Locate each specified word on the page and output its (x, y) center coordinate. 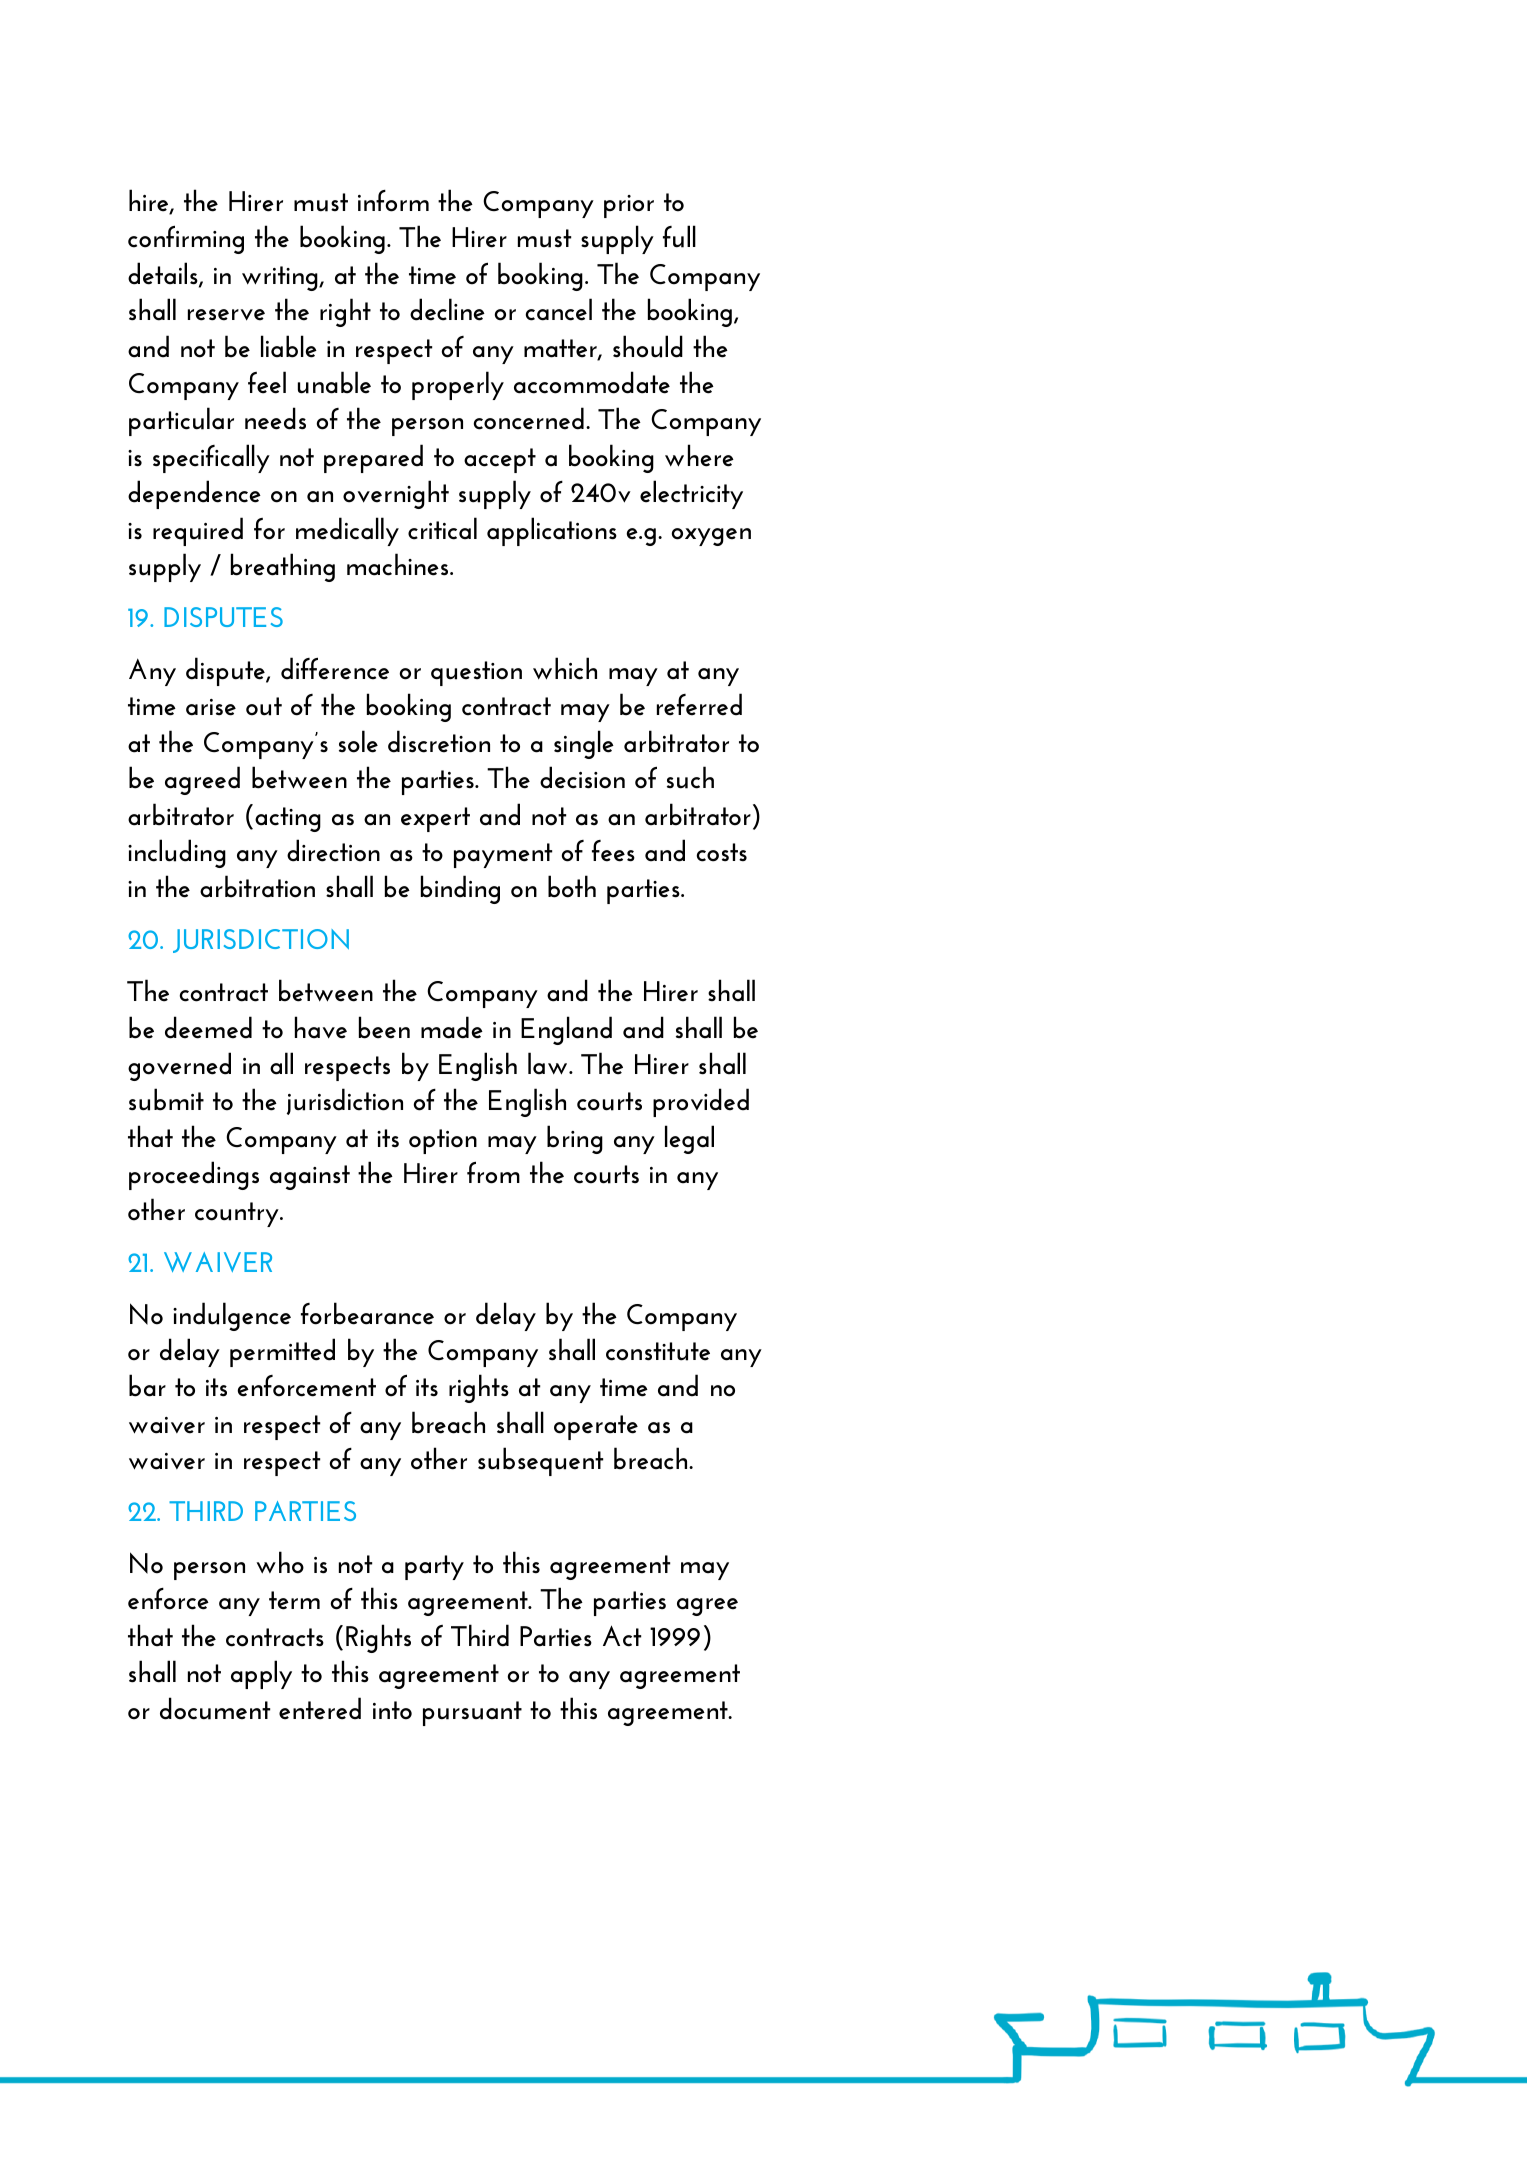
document (215, 1708)
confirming (186, 239)
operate (596, 1427)
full (679, 236)
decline (447, 309)
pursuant (472, 1713)
